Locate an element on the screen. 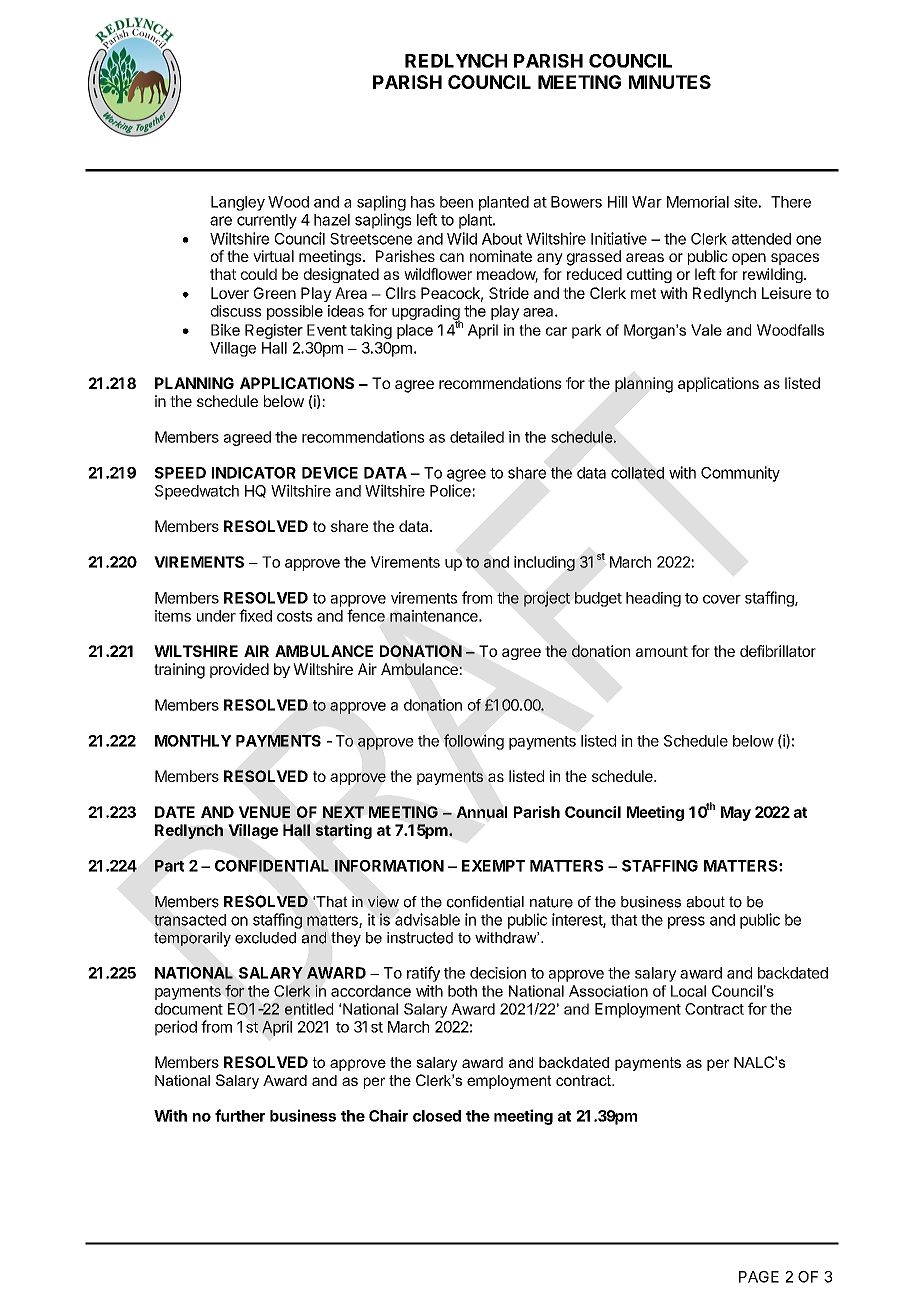  been is located at coordinates (456, 202).
